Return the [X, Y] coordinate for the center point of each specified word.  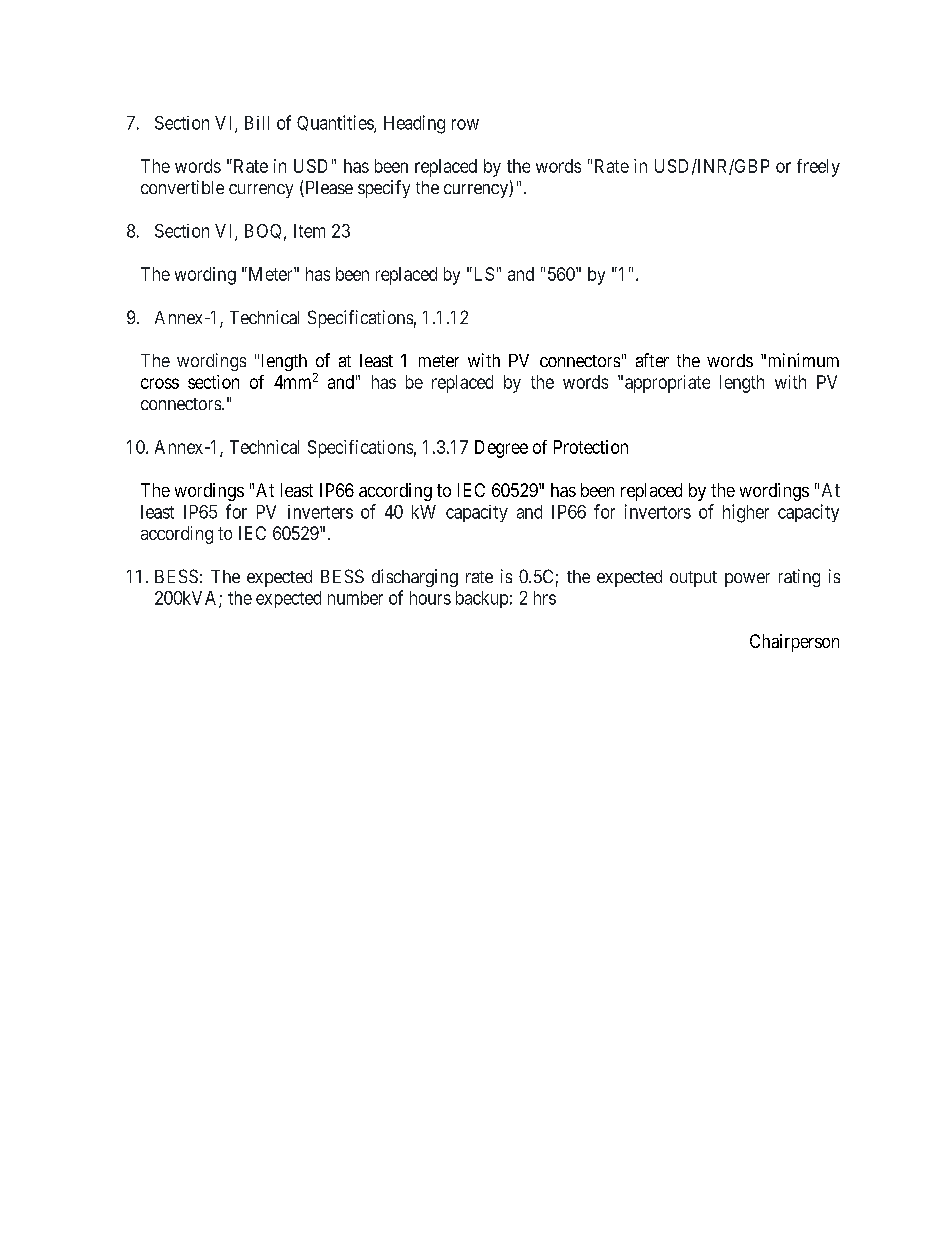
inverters [320, 512]
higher [746, 513]
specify [384, 189]
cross [160, 383]
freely [818, 168]
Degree [501, 449]
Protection [591, 447]
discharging [415, 578]
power [747, 580]
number [355, 598]
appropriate [667, 384]
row [465, 124]
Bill [257, 123]
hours [430, 598]
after [652, 360]
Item [309, 231]
